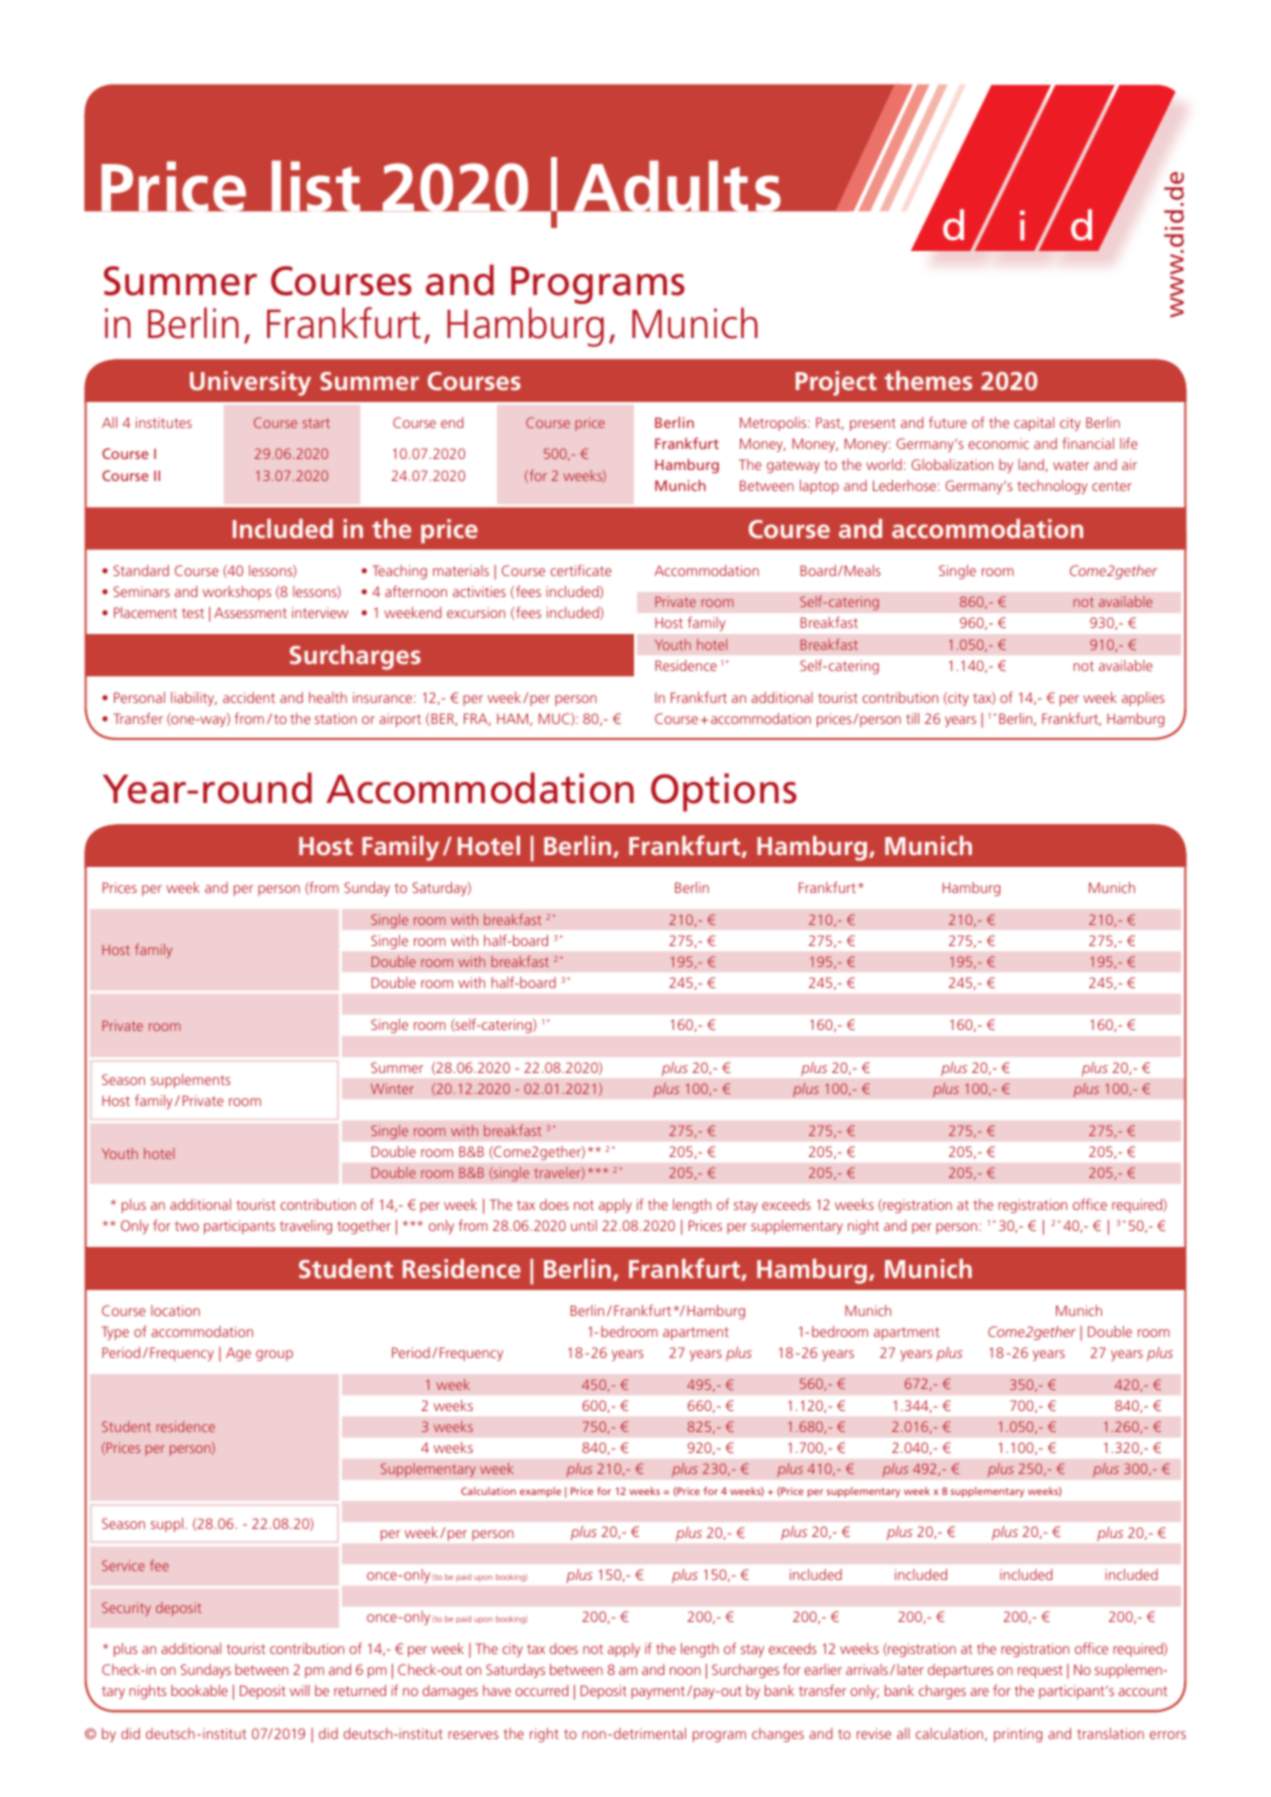 The width and height of the screenshot is (1271, 1797). I want to click on Options, so click(724, 792).
